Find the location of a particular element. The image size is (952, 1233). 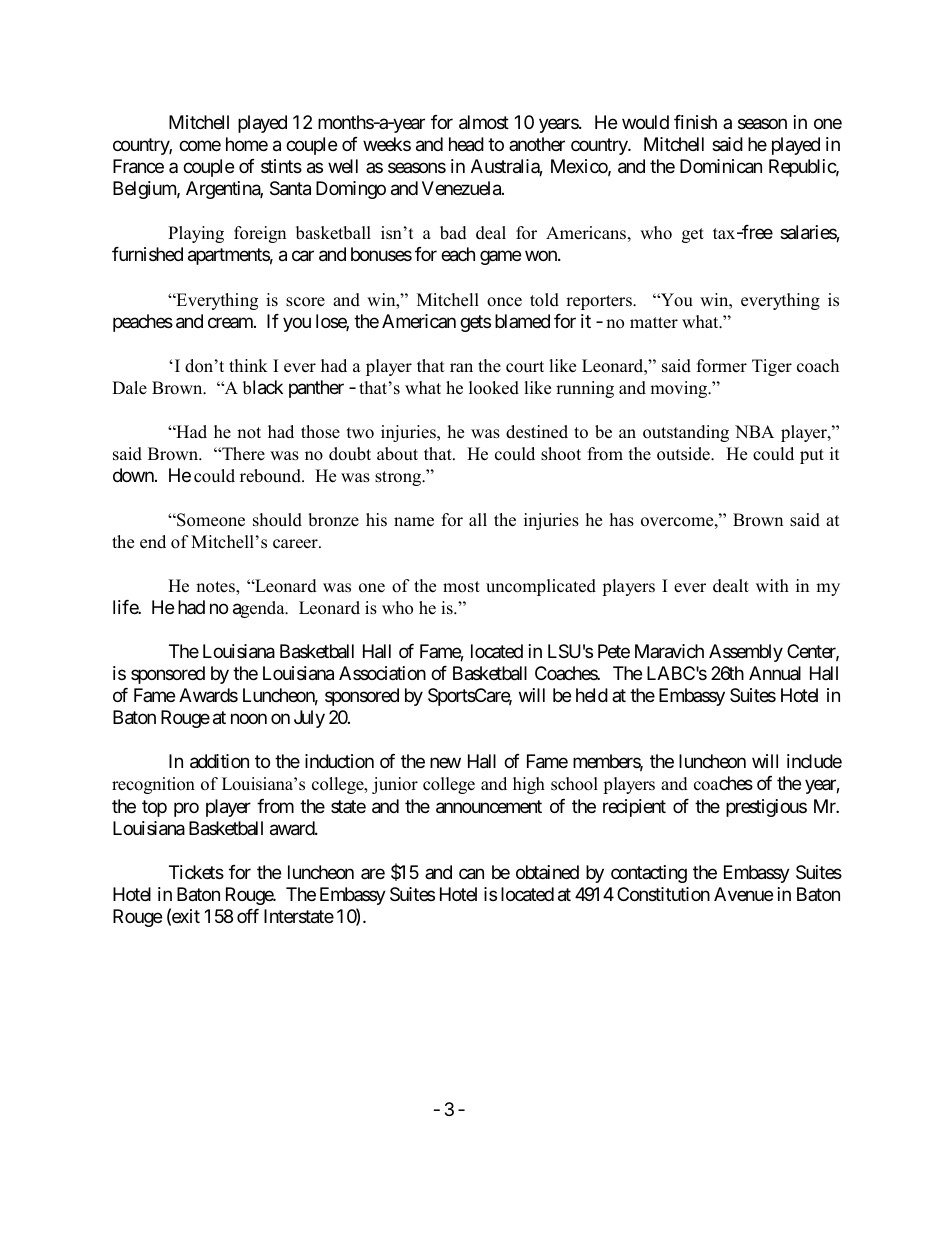

obtained is located at coordinates (547, 872).
